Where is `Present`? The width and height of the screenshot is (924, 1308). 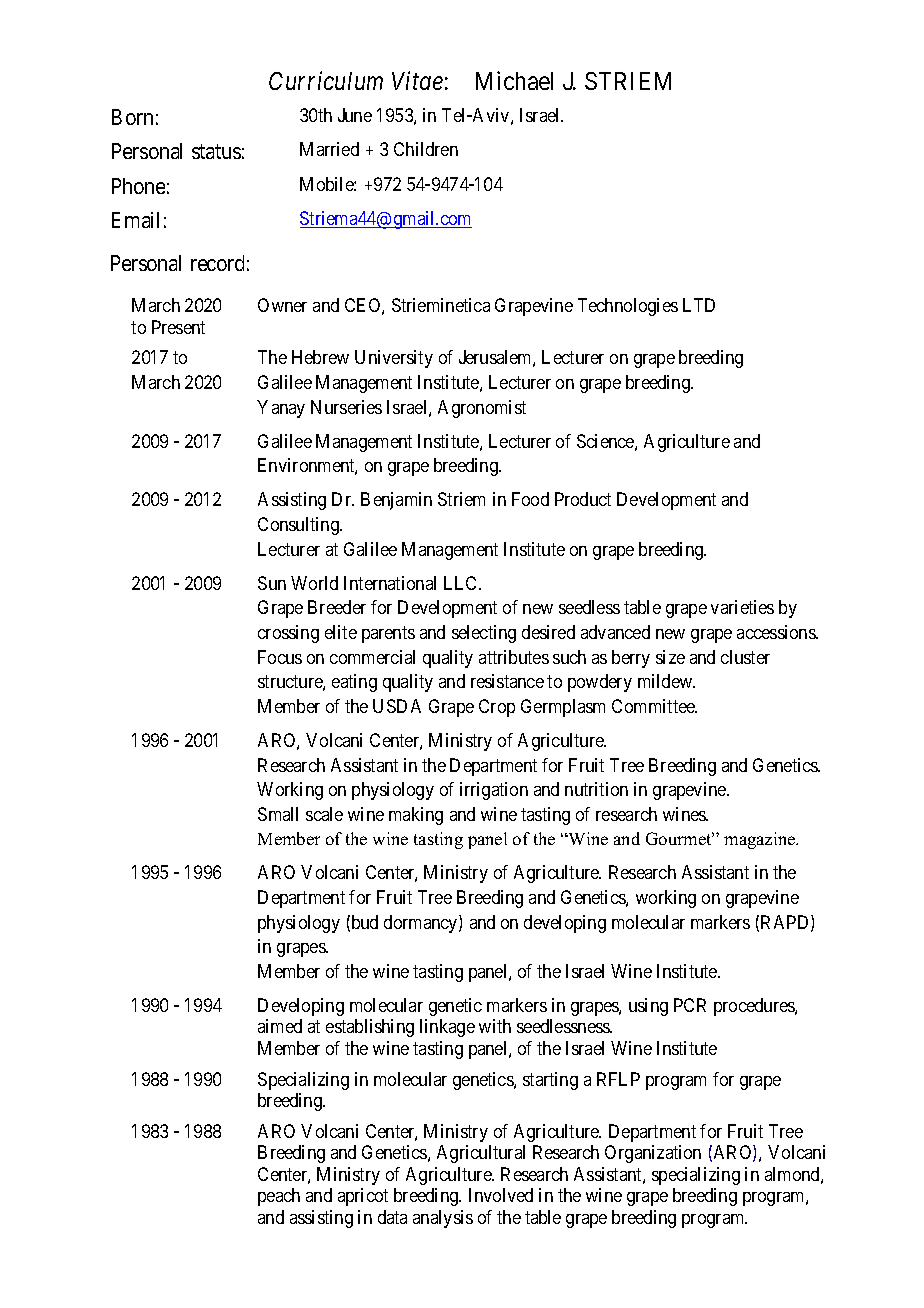 Present is located at coordinates (178, 327).
